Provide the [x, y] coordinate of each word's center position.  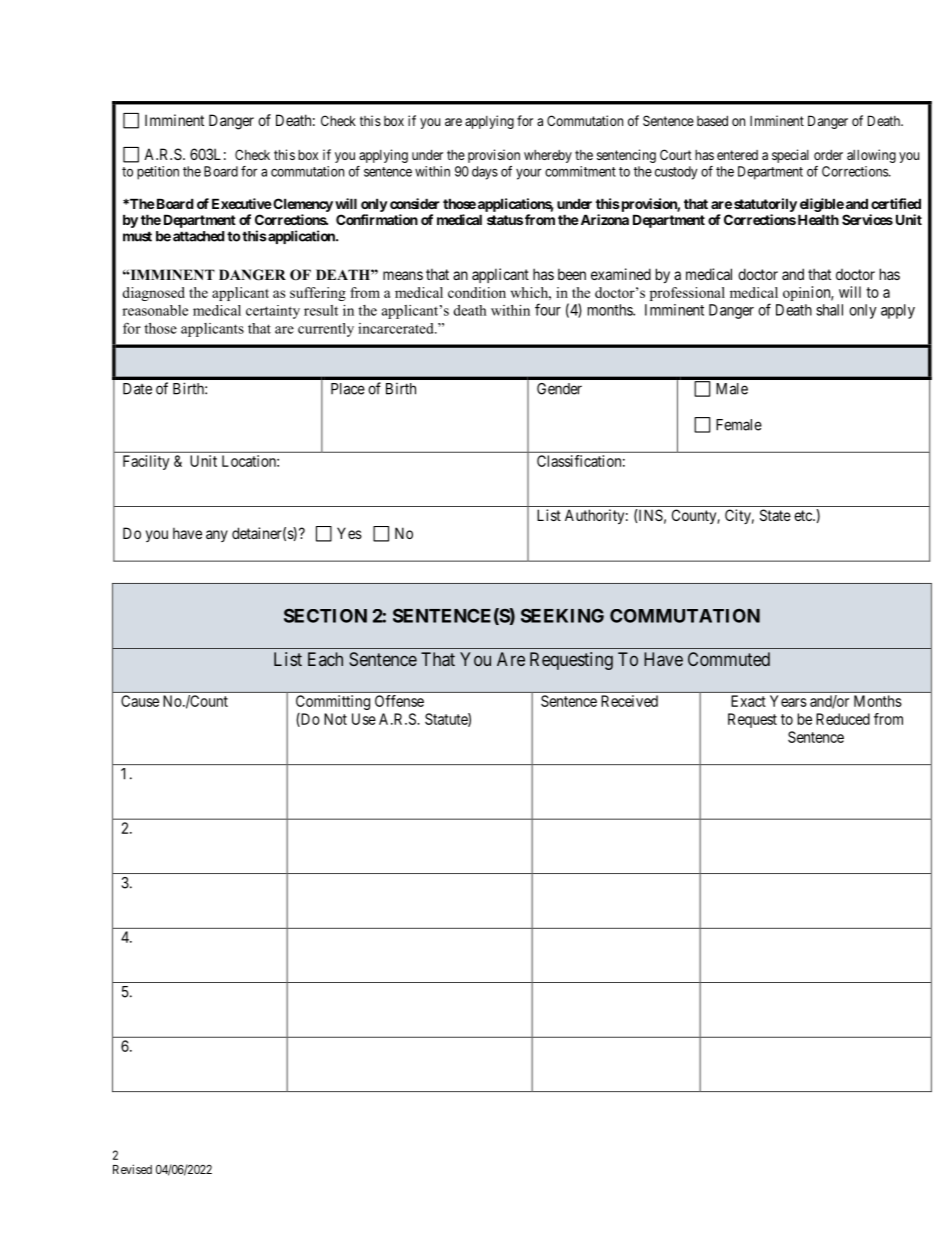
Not [335, 719]
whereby [548, 156]
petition [158, 173]
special [790, 156]
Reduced [843, 719]
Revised [132, 1169]
